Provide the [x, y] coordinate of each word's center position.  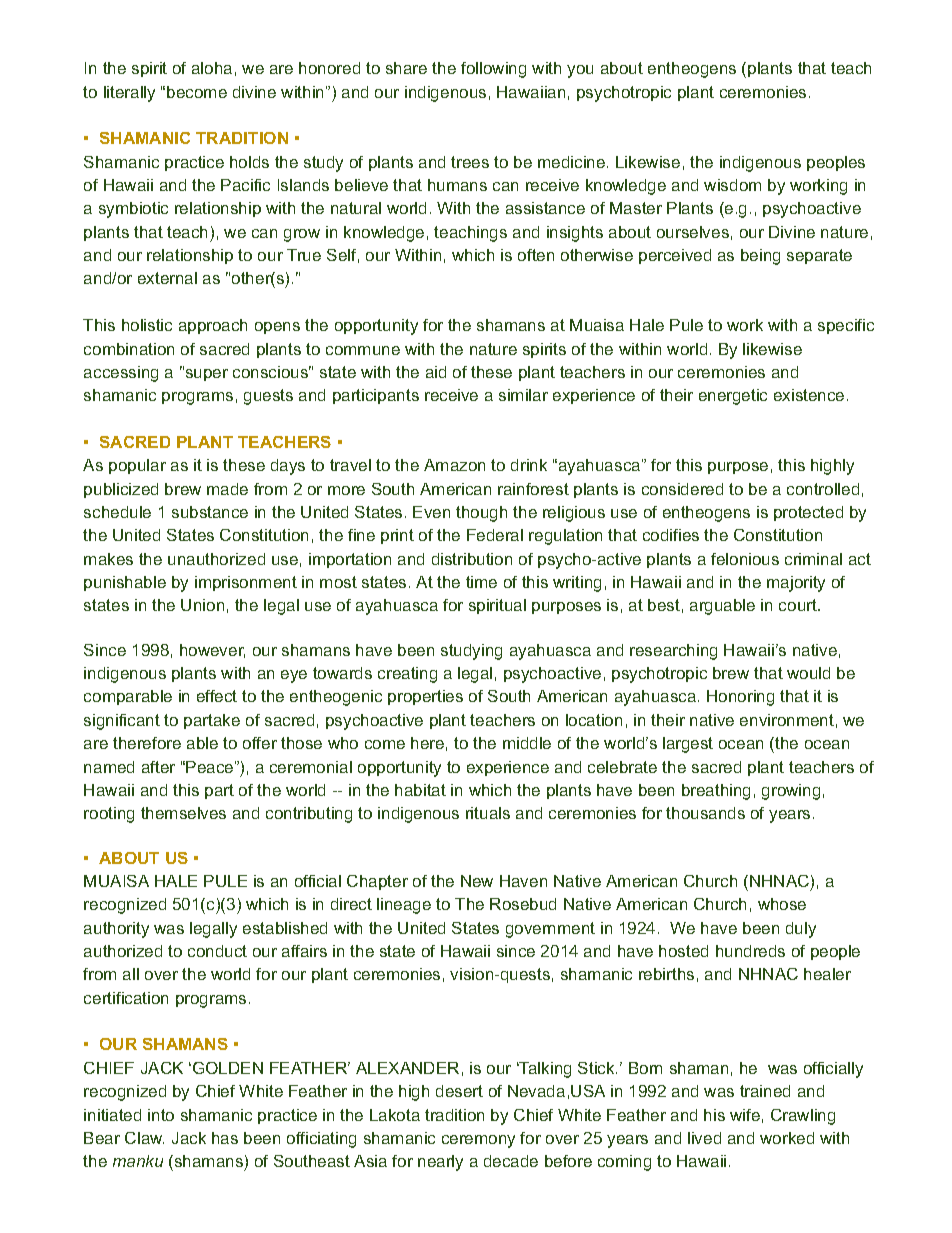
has [225, 1138]
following [493, 70]
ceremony [478, 1141]
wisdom [732, 185]
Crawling [803, 1117]
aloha [212, 68]
